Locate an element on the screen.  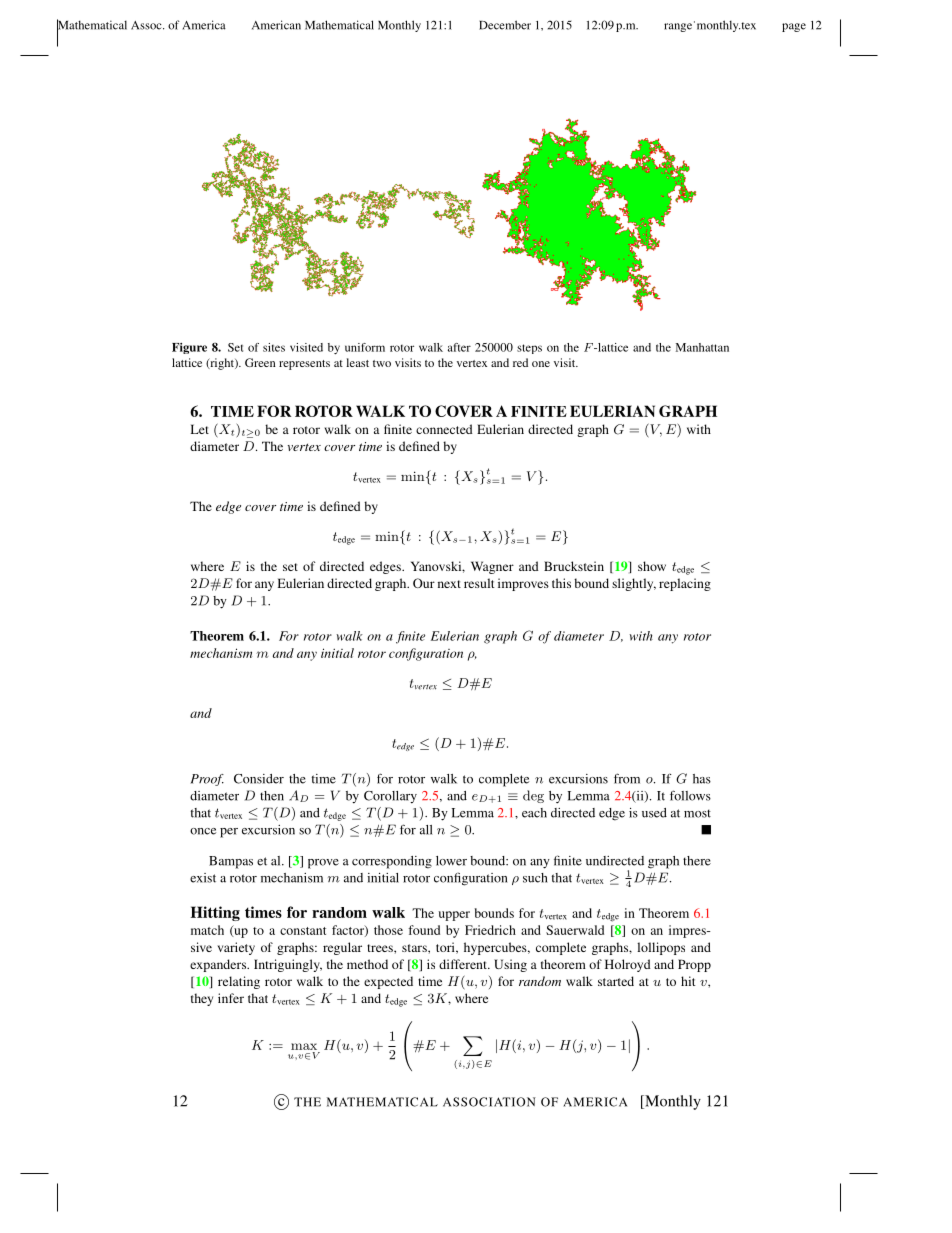
Manhattan is located at coordinates (702, 347).
